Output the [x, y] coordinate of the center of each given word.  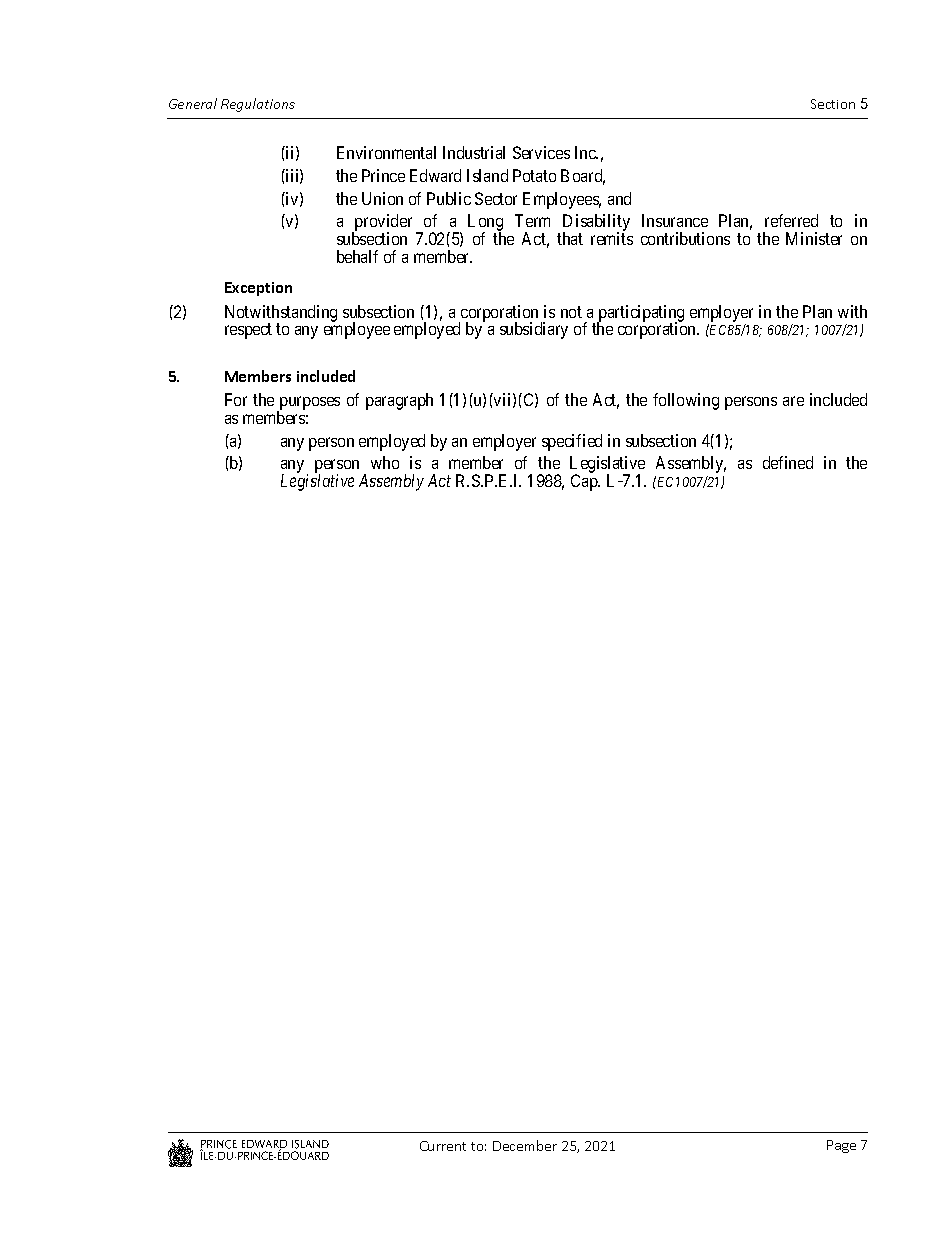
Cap [585, 482]
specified [572, 442]
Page [841, 1146]
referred [791, 220]
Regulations [258, 105]
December [525, 1145]
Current [443, 1146]
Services [541, 152]
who [385, 462]
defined [788, 462]
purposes [308, 405]
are [793, 401]
